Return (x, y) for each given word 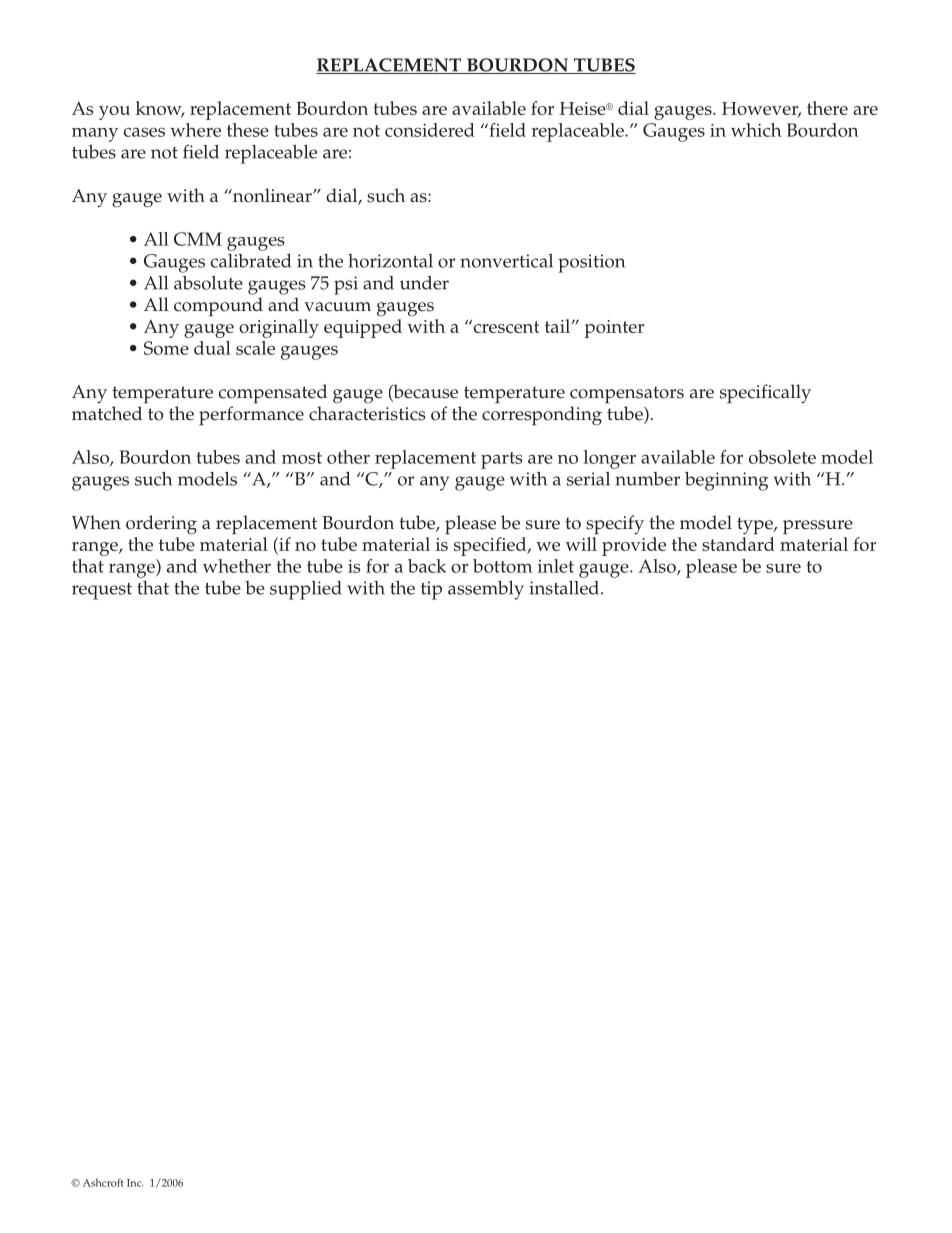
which (756, 130)
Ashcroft (103, 1182)
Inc (135, 1183)
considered (430, 130)
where (195, 130)
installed (565, 588)
